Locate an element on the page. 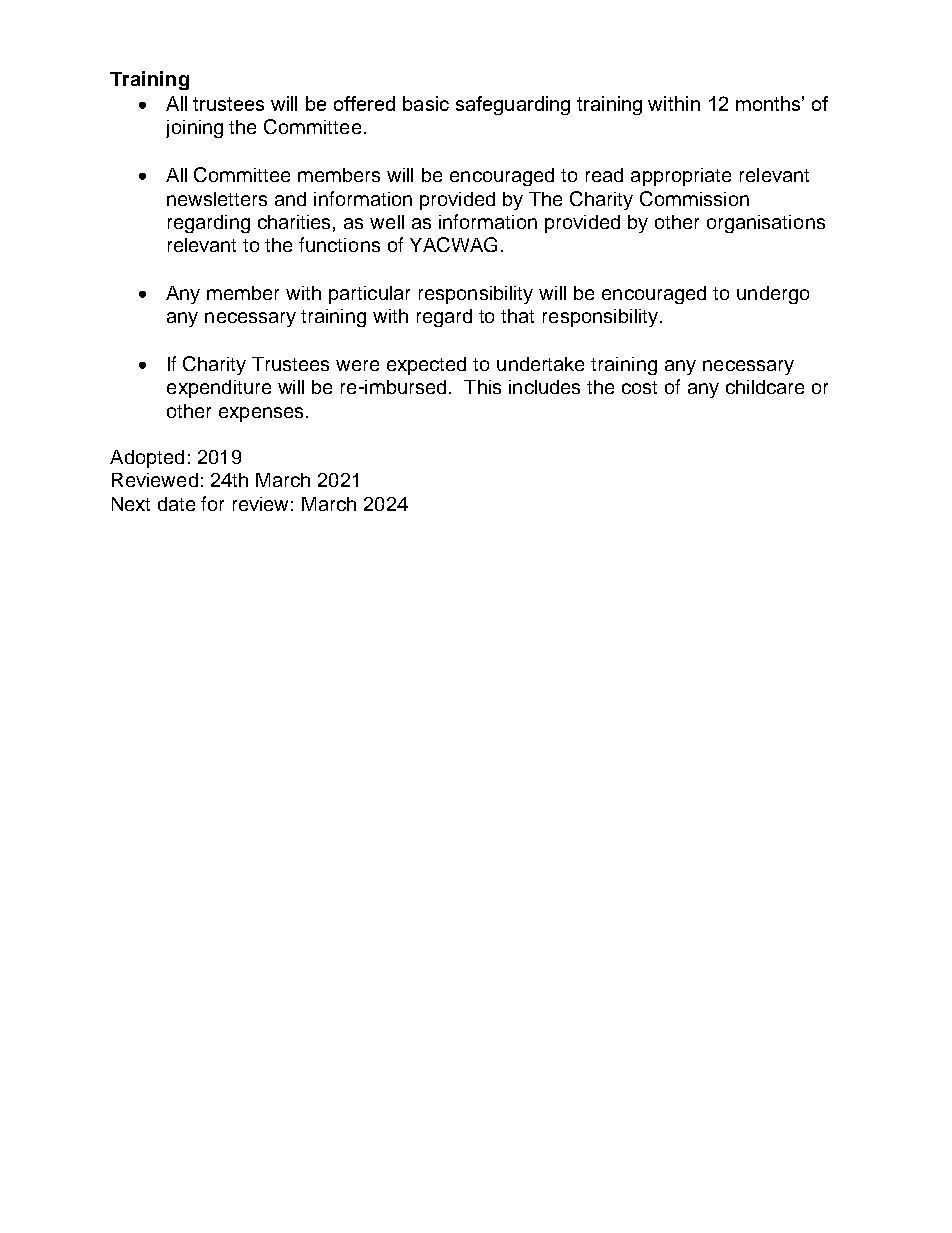 The height and width of the page is (1233, 952). expected is located at coordinates (426, 366).
